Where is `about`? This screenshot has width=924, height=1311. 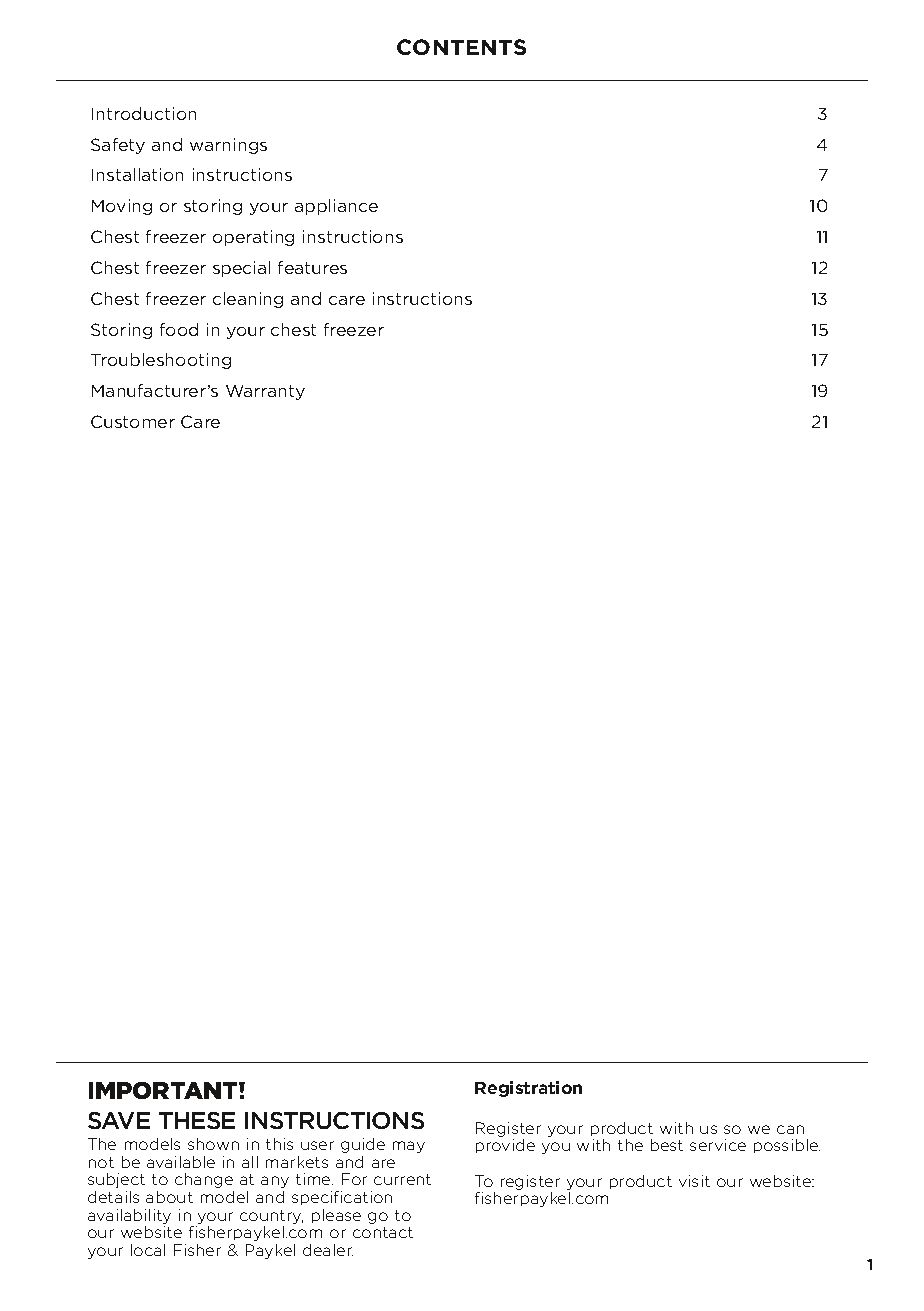 about is located at coordinates (169, 1197).
